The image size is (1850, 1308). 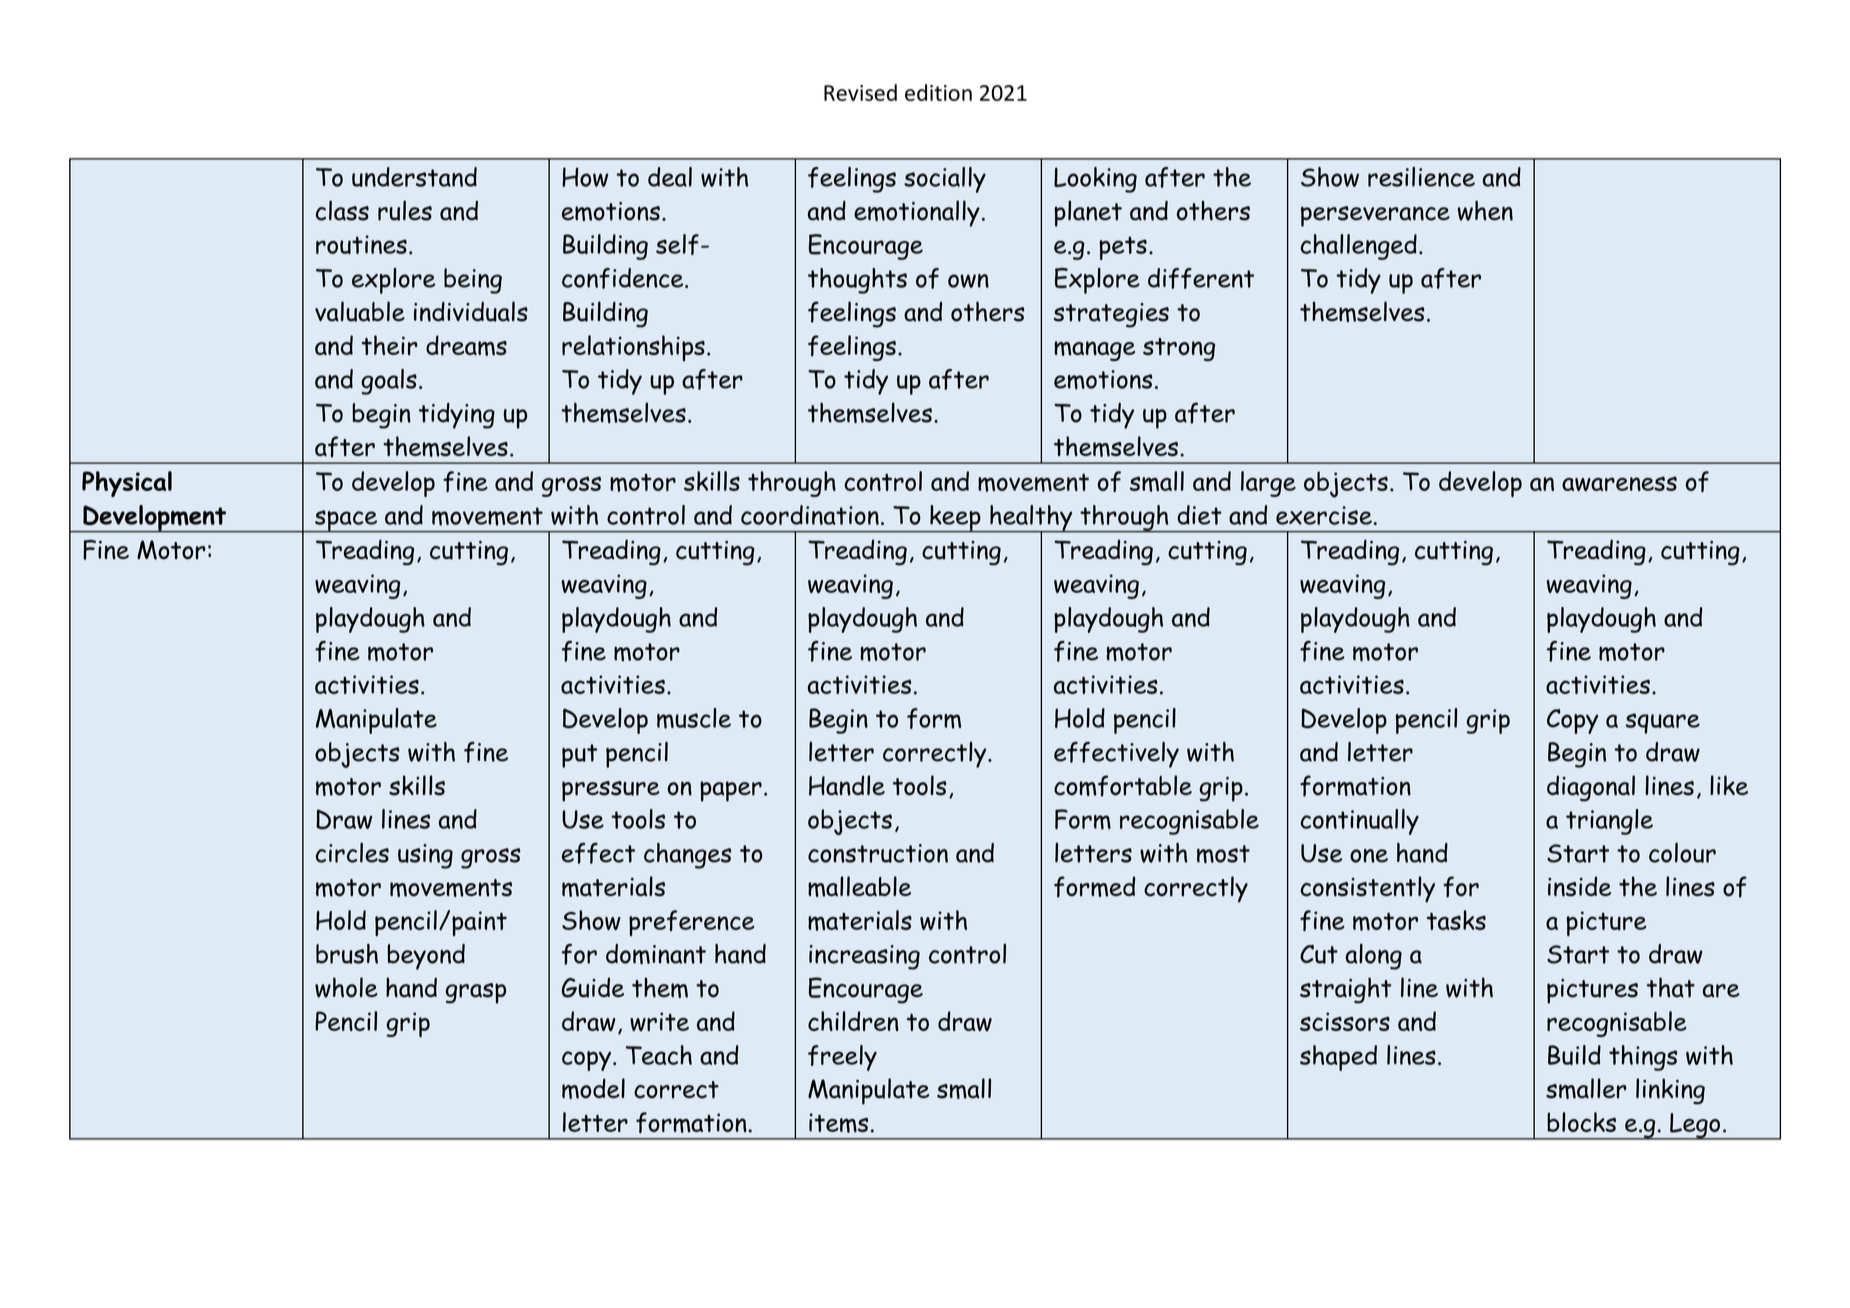 I want to click on items, so click(x=838, y=1123).
